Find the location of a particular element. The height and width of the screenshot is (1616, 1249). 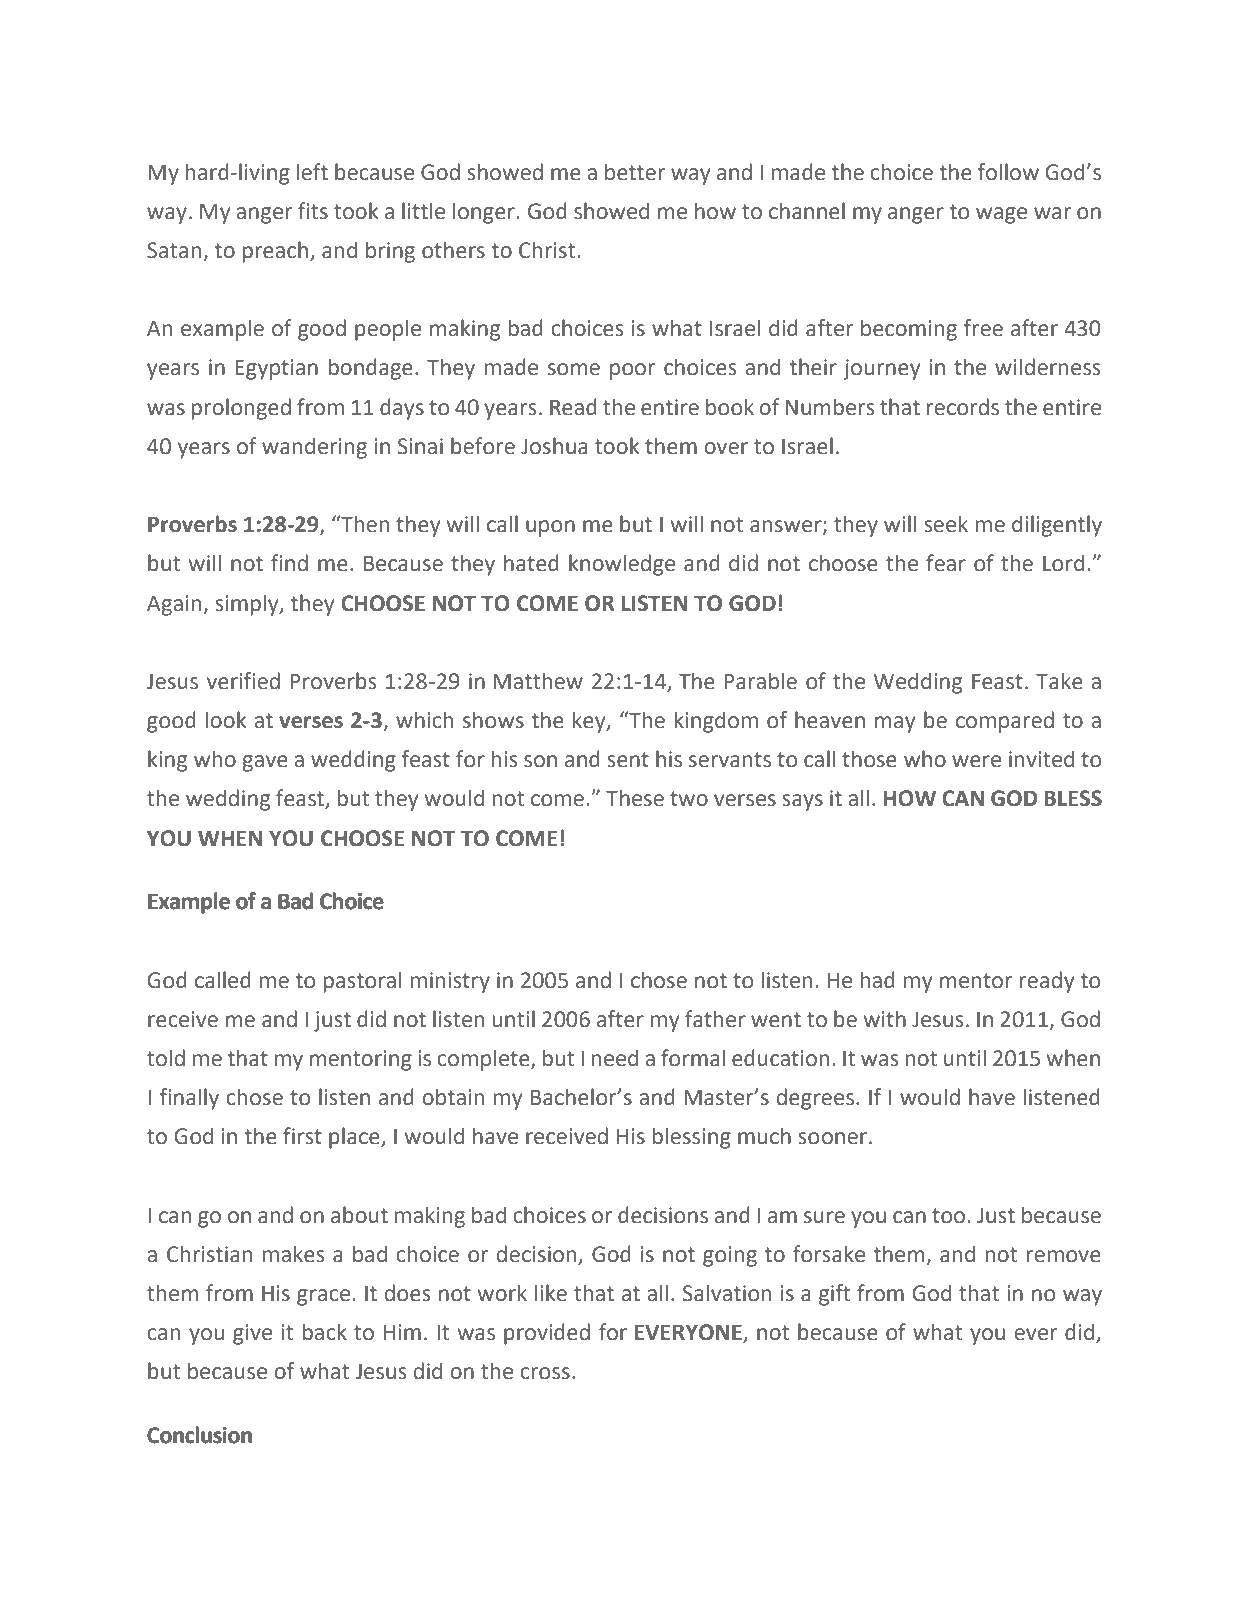

were is located at coordinates (976, 761).
